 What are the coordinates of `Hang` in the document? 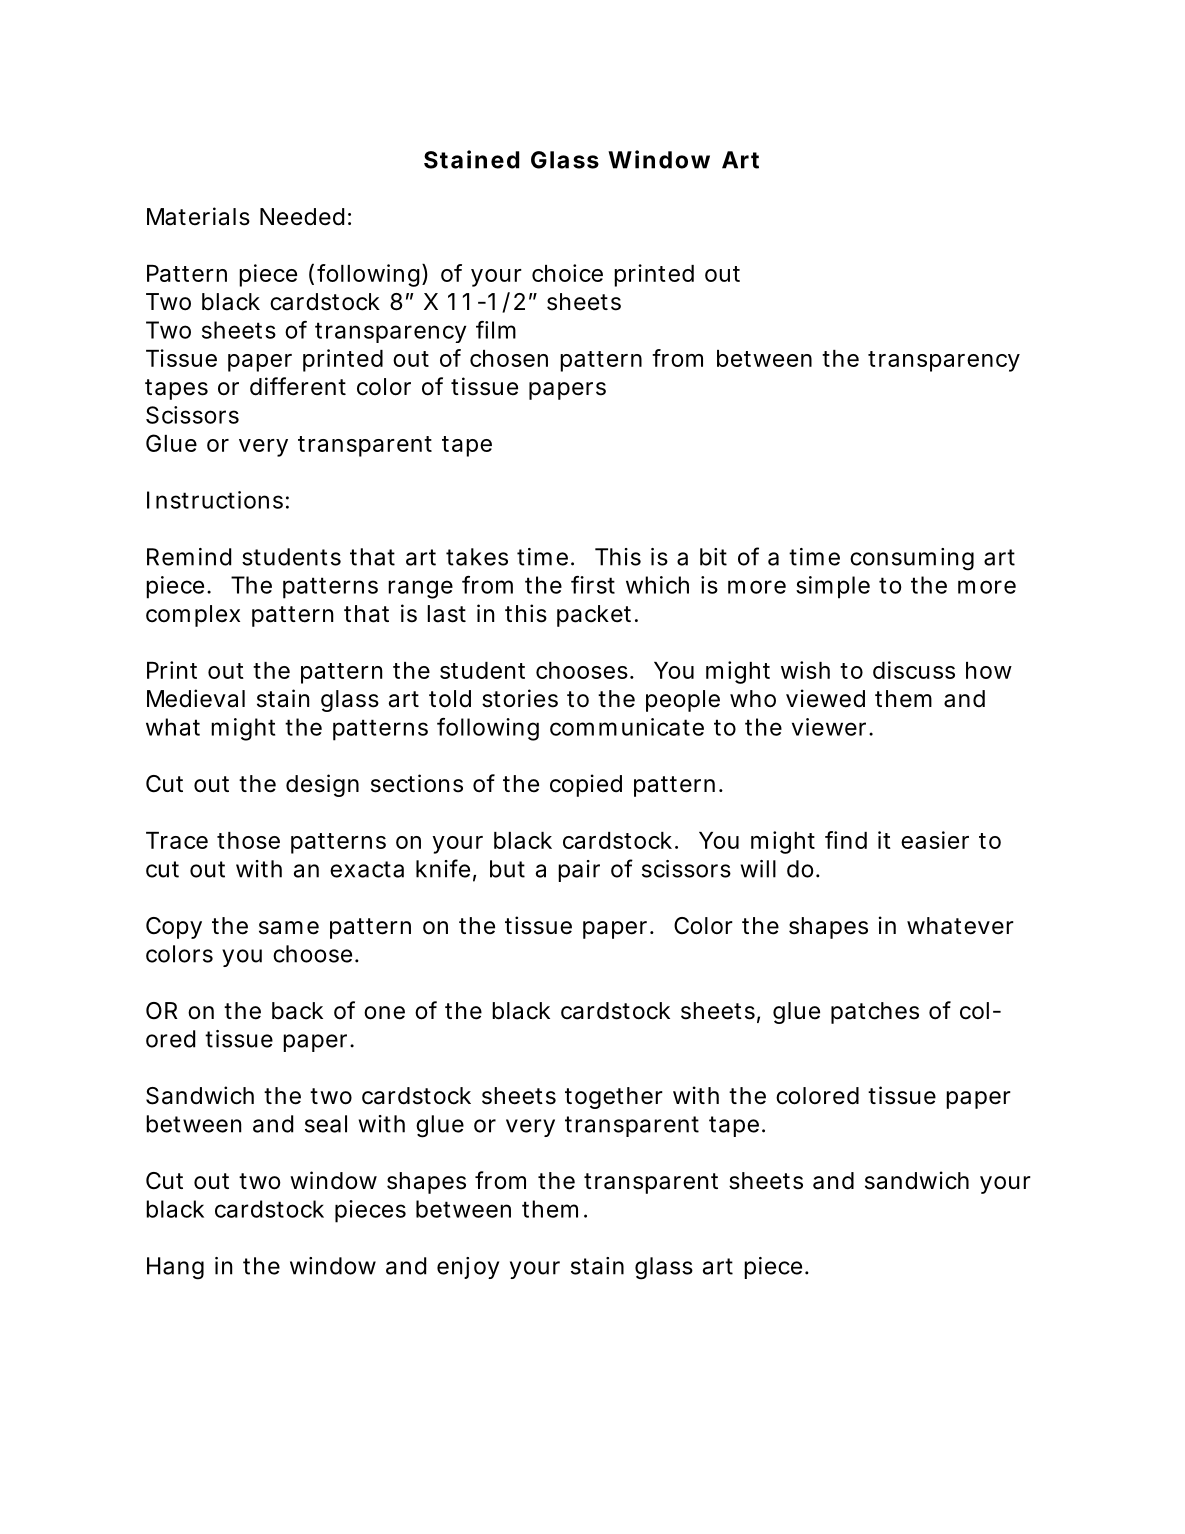 It's located at (175, 1268).
